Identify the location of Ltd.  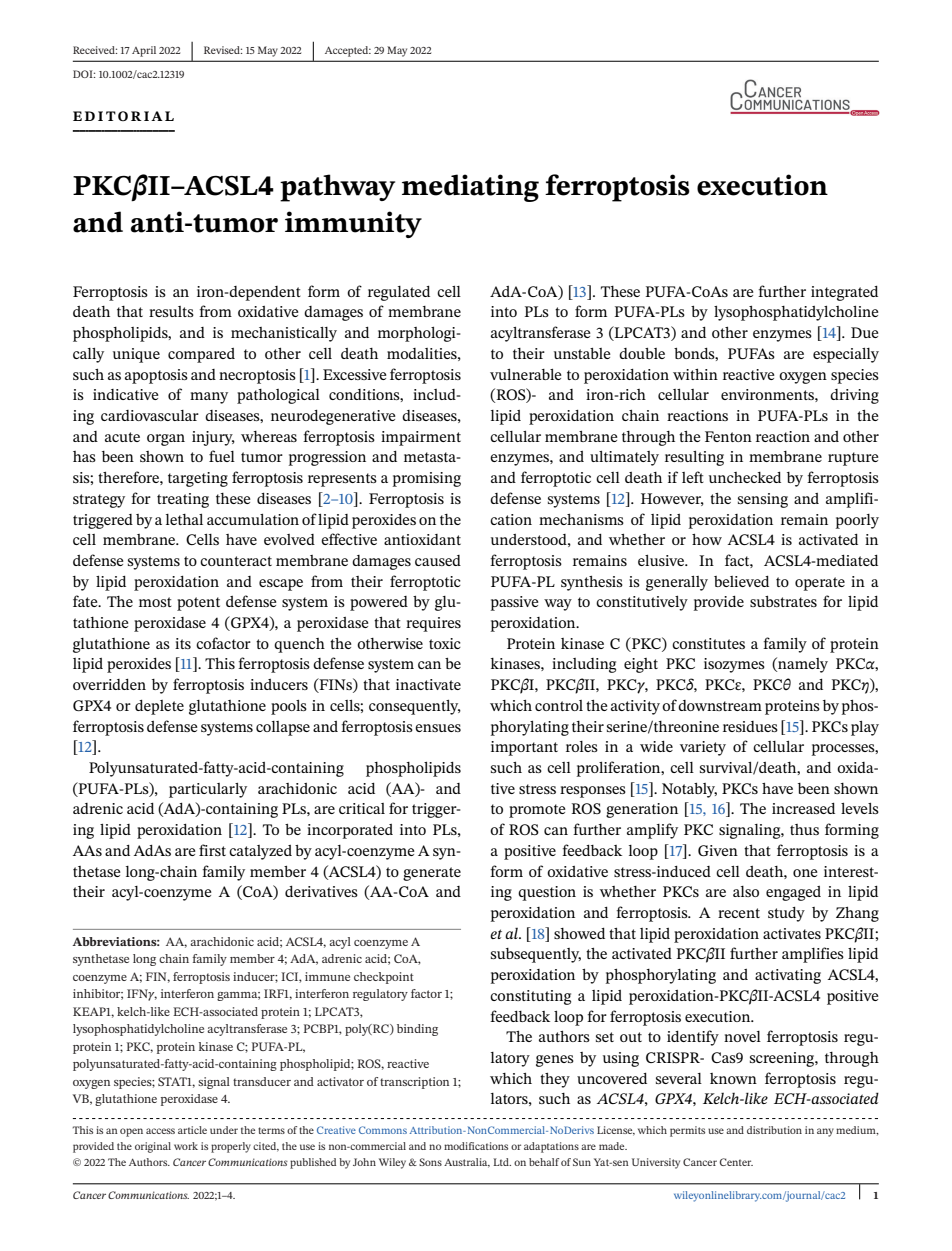
(502, 1162).
